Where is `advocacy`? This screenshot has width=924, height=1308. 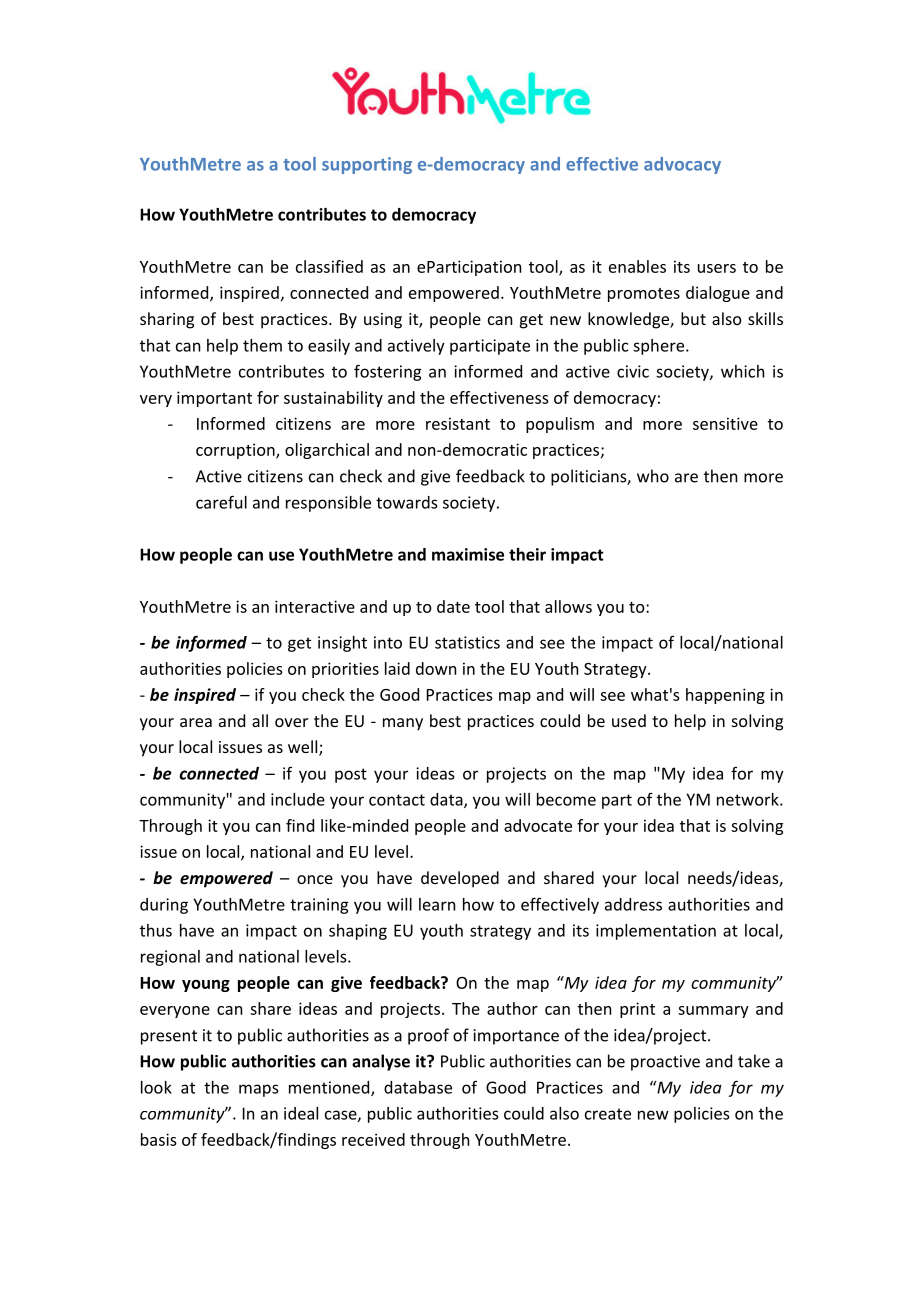
advocacy is located at coordinates (682, 165).
